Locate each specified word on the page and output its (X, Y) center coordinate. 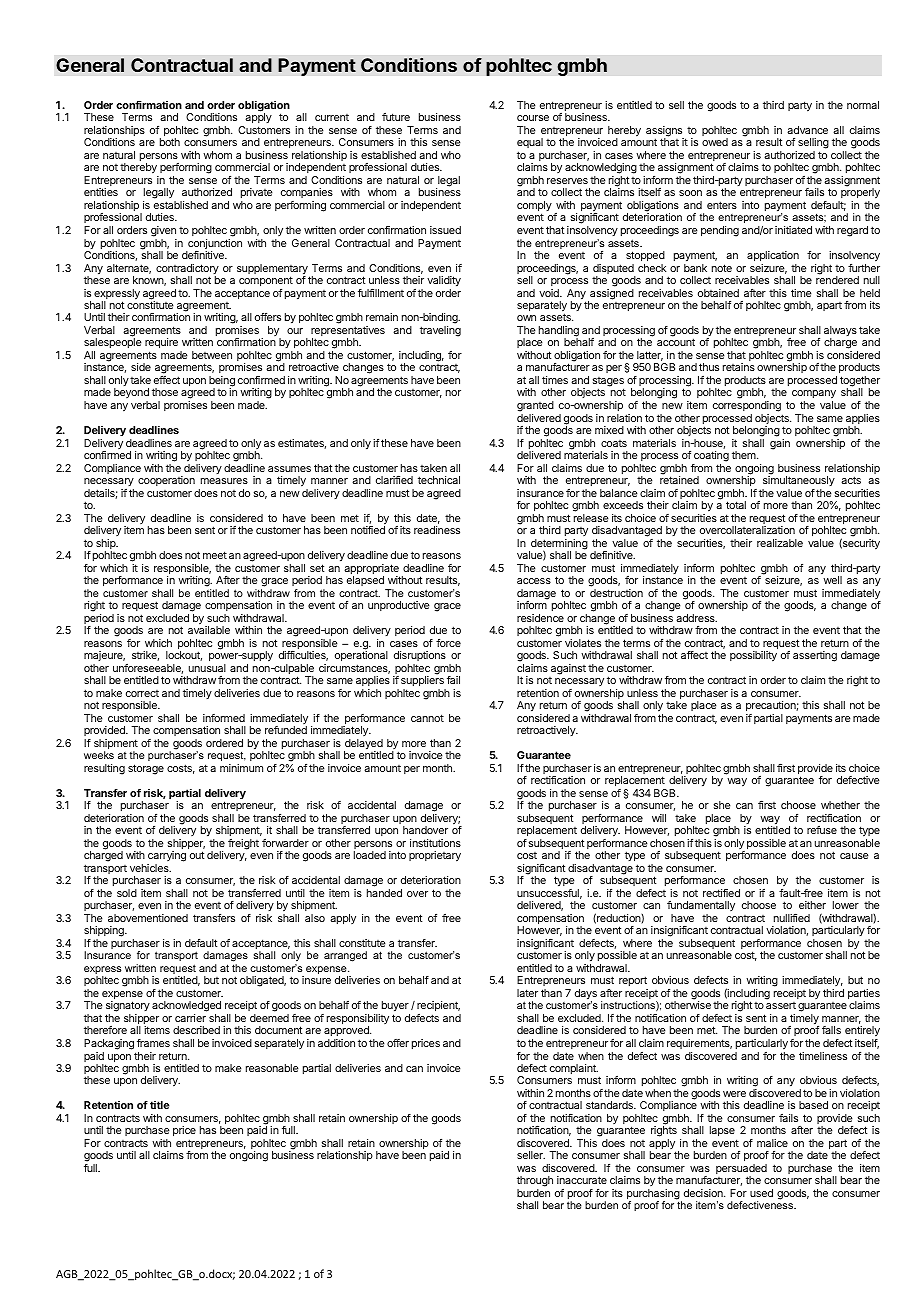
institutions (435, 843)
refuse (822, 830)
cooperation (166, 481)
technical (439, 480)
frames (153, 1043)
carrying (166, 858)
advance (807, 130)
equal (530, 145)
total (736, 505)
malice (772, 1143)
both (170, 142)
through (535, 1183)
